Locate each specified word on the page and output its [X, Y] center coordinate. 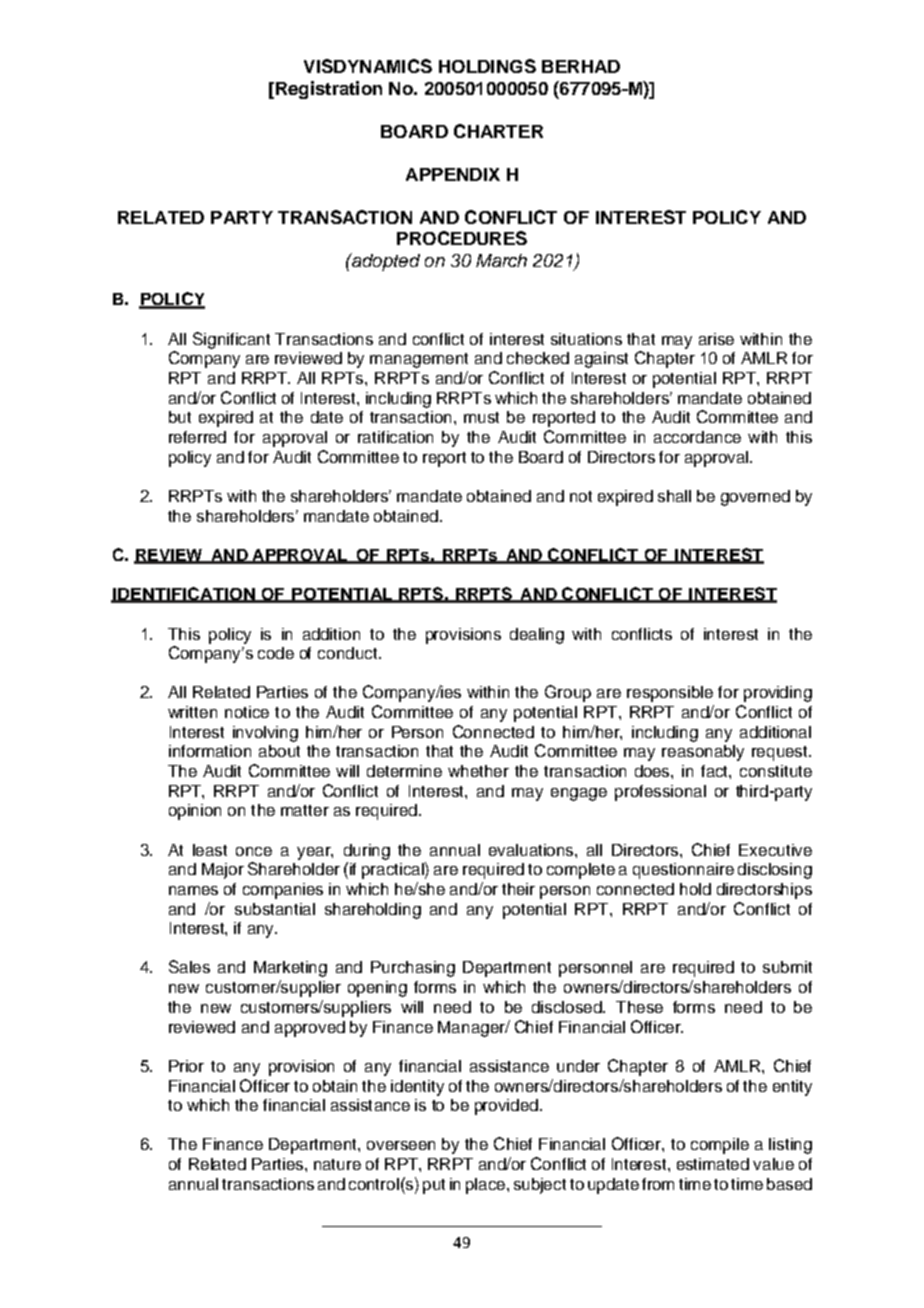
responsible [670, 694]
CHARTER [498, 131]
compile [720, 1146]
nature [337, 1164]
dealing [537, 636]
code [276, 653]
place [485, 1186]
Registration [329, 90]
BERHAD [581, 66]
